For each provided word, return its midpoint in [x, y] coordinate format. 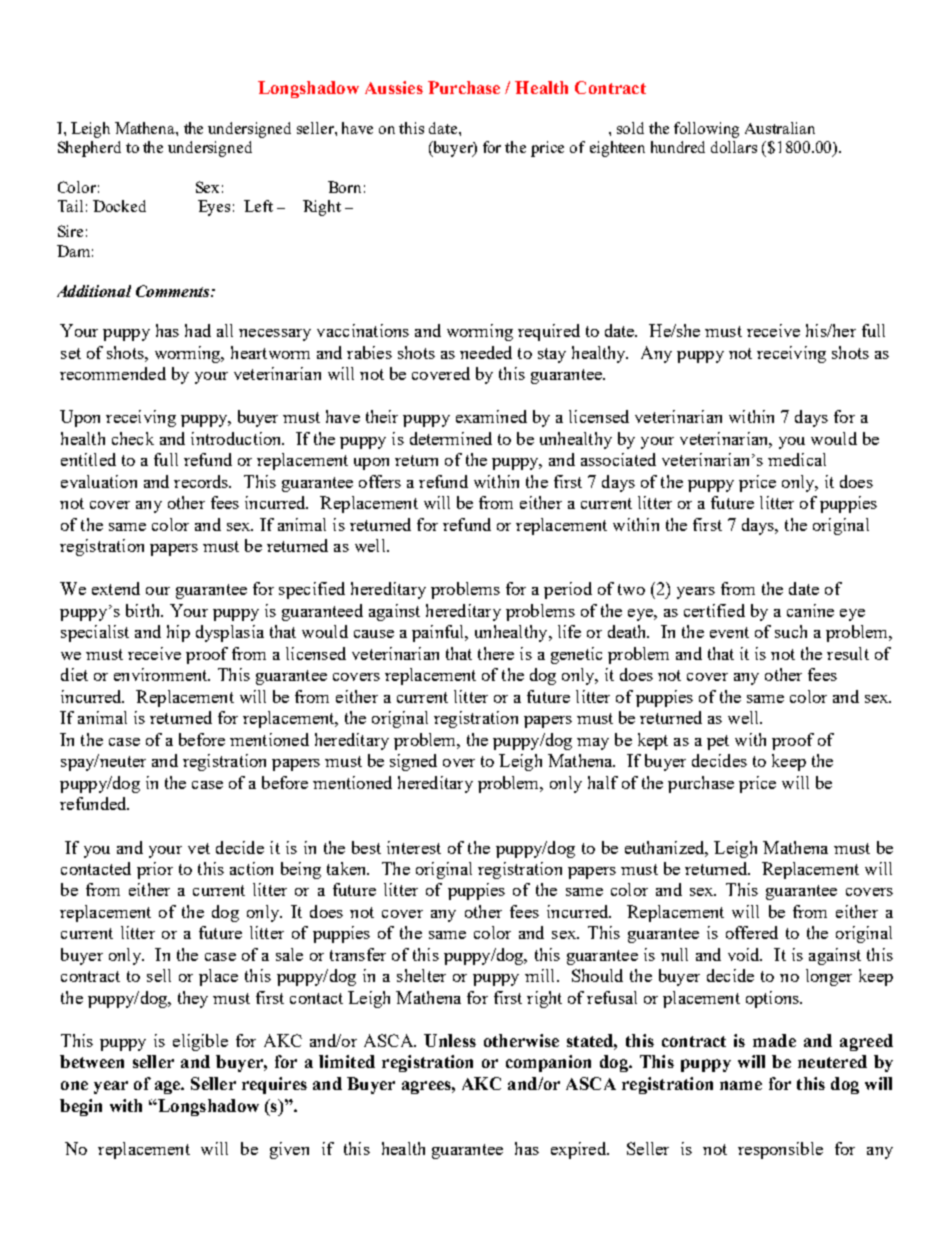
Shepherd [89, 149]
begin [81, 1107]
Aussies [394, 87]
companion [548, 1063]
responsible [780, 1150]
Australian [780, 128]
